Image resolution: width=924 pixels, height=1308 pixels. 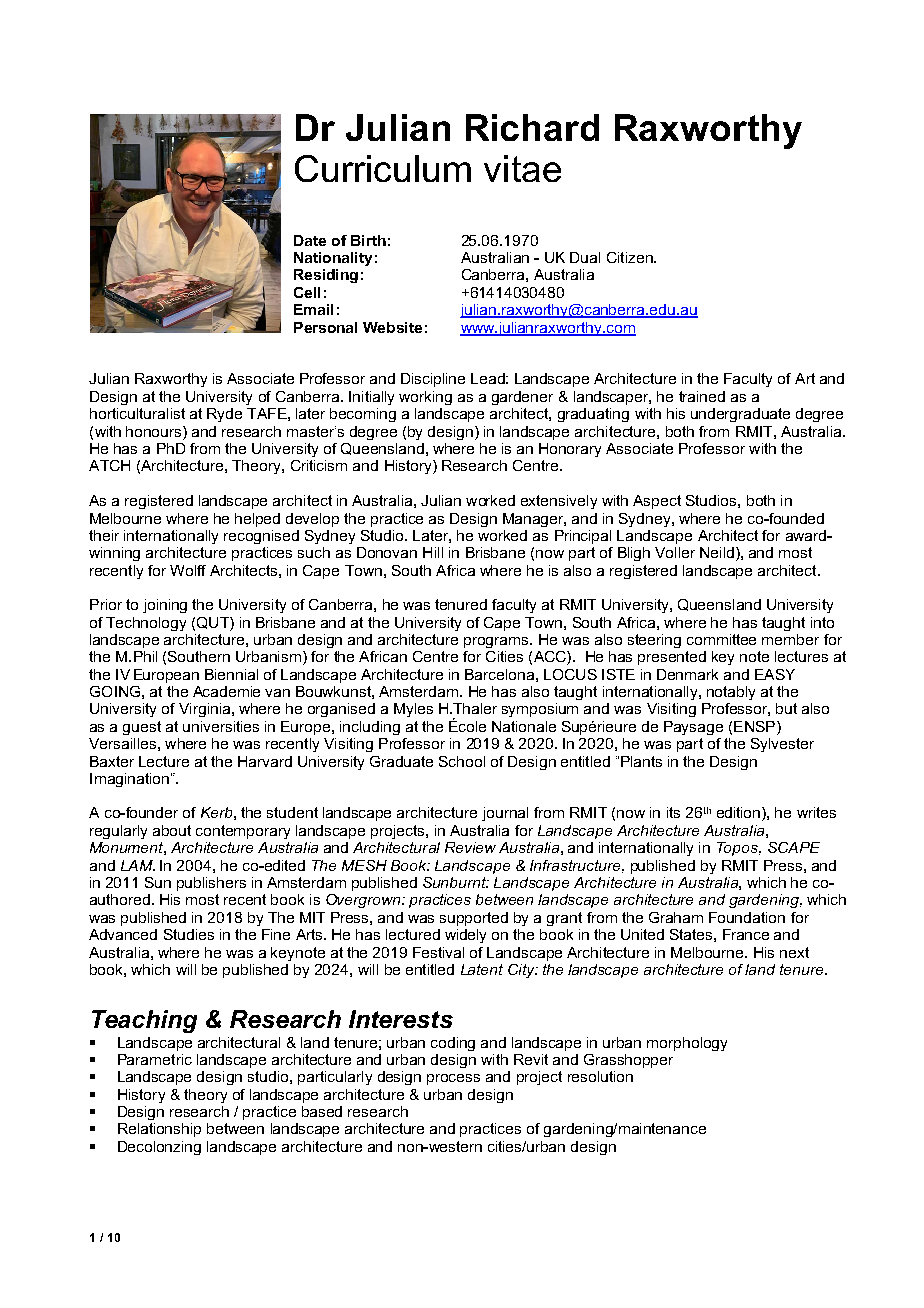 What do you see at coordinates (522, 168) in the screenshot?
I see `vitae` at bounding box center [522, 168].
